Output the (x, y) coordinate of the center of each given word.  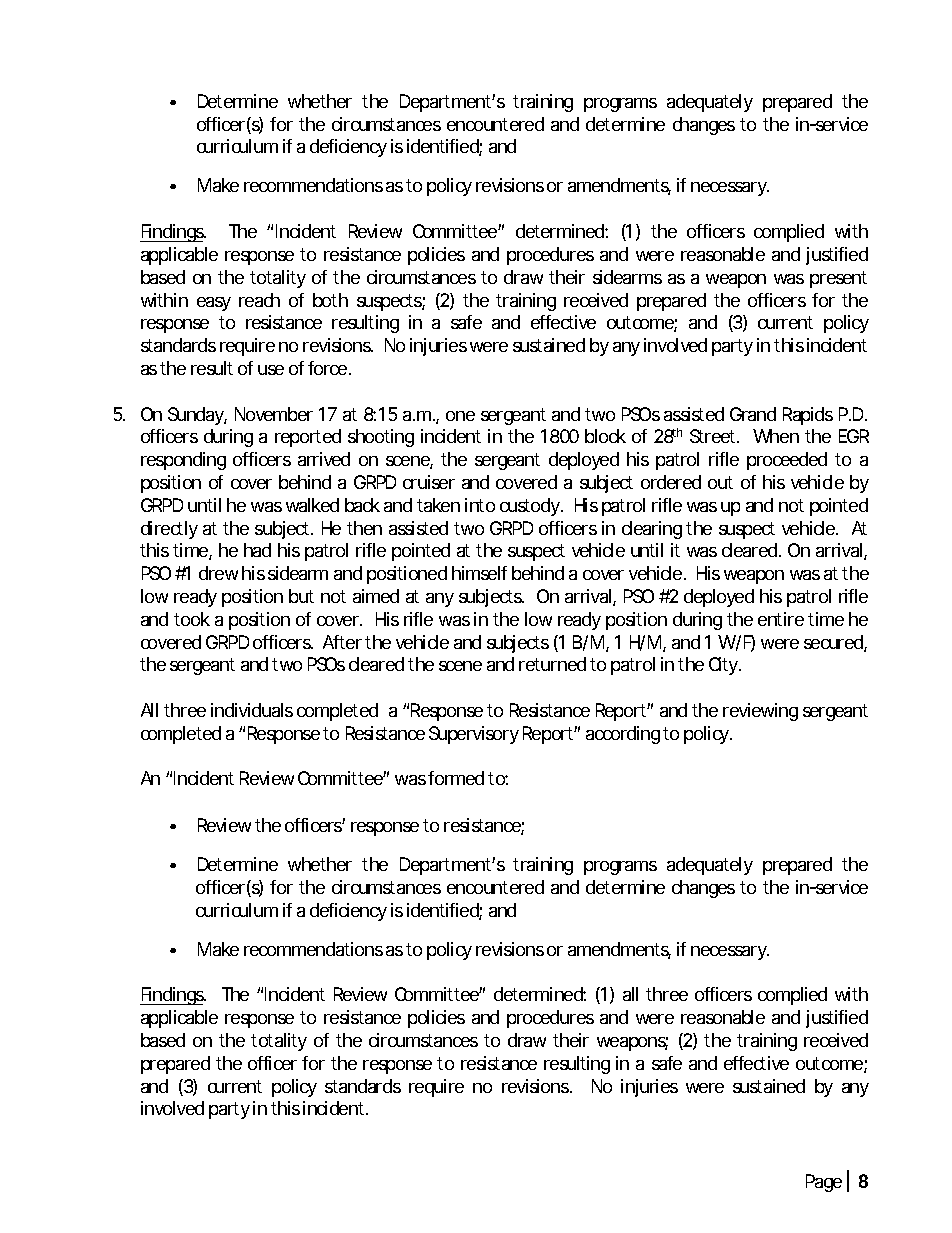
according (623, 735)
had (257, 550)
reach (259, 300)
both (330, 300)
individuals (252, 710)
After (342, 642)
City (725, 666)
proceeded (787, 461)
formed (456, 778)
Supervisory (474, 735)
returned (552, 664)
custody (531, 507)
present (838, 279)
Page (824, 1183)
